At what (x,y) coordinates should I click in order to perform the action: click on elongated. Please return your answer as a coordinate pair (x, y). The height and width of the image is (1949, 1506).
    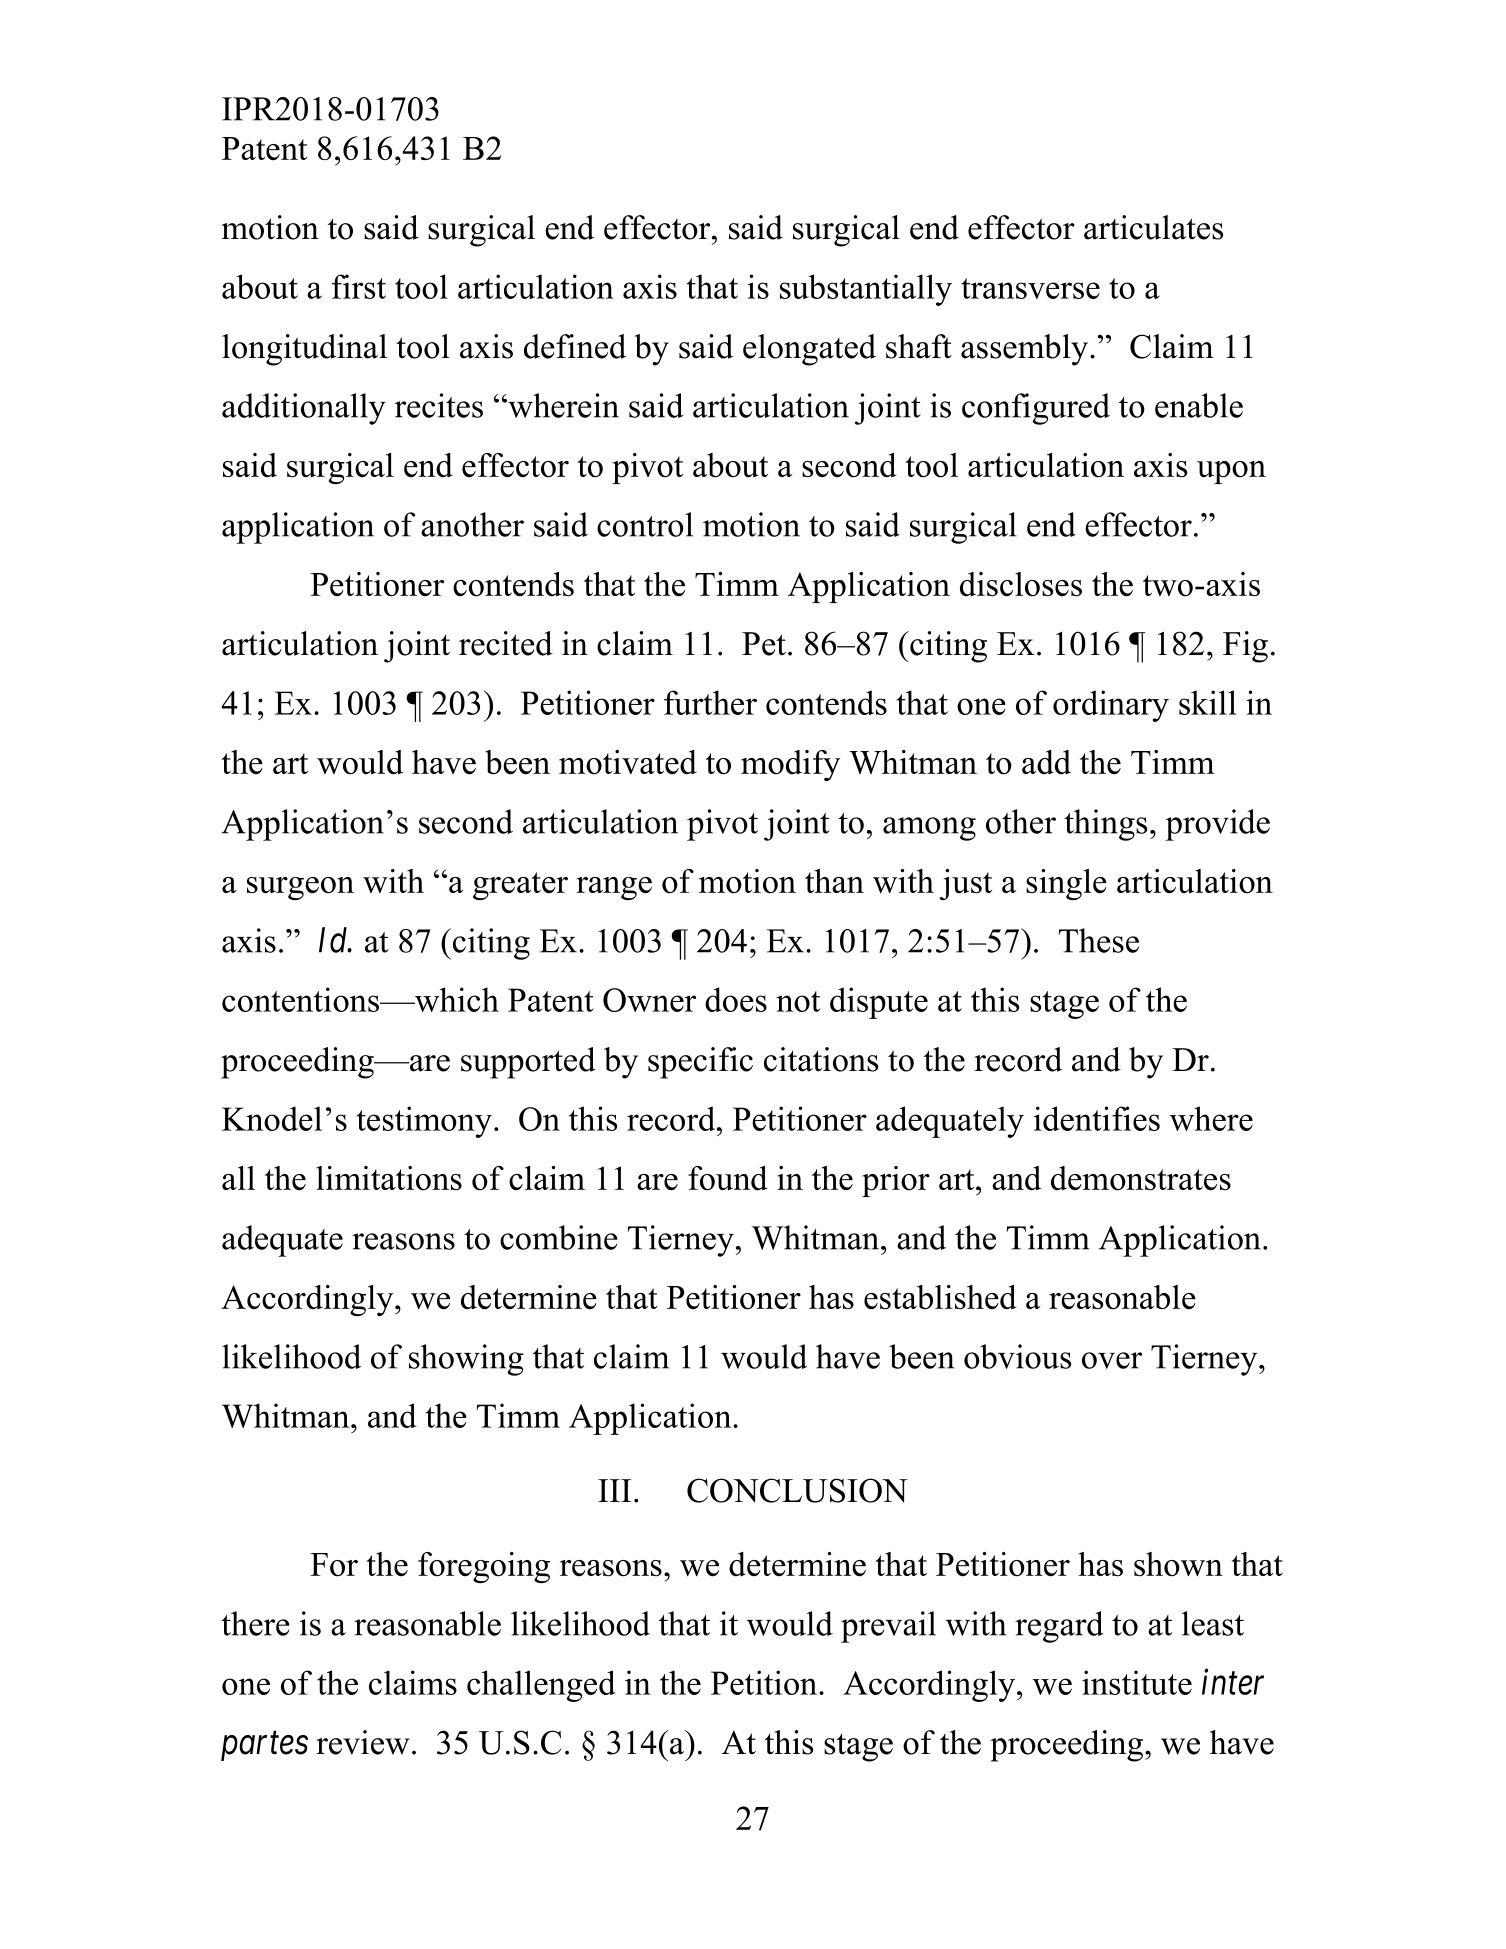
    Looking at the image, I should click on (809, 350).
